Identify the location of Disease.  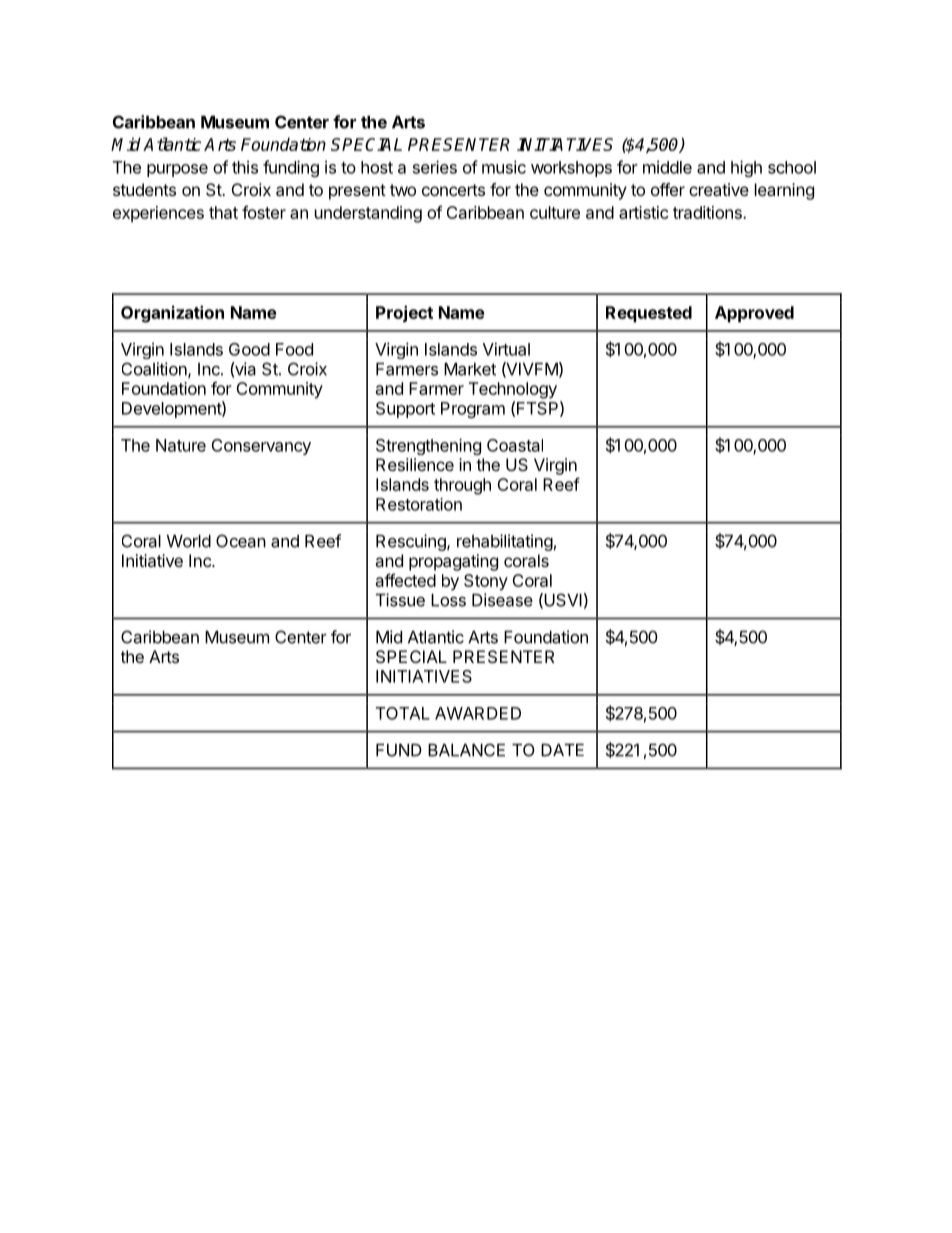
(502, 600).
